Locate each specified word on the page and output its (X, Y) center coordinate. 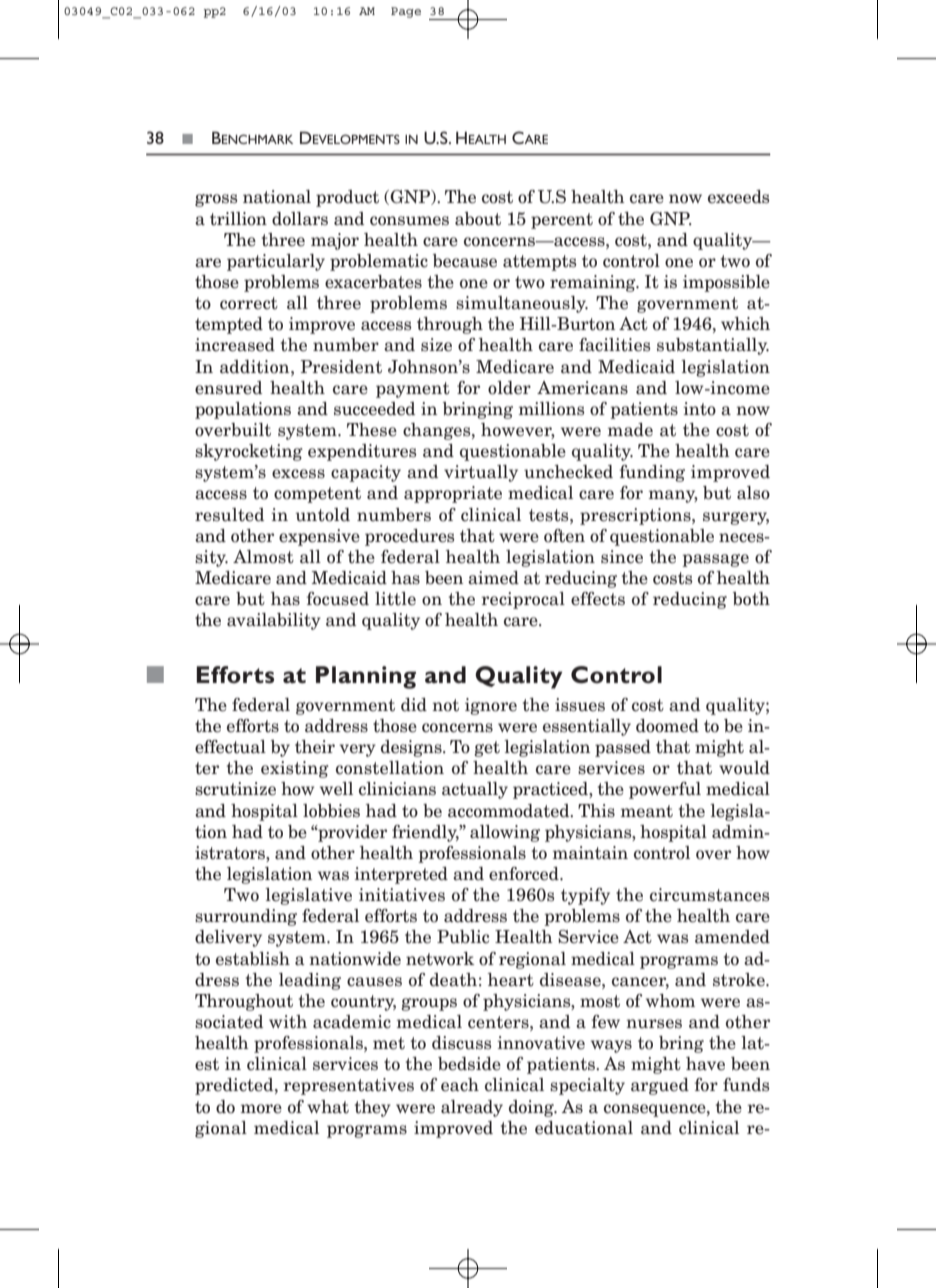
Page (406, 12)
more (261, 1109)
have (705, 1064)
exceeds (738, 197)
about (478, 219)
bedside (469, 1064)
